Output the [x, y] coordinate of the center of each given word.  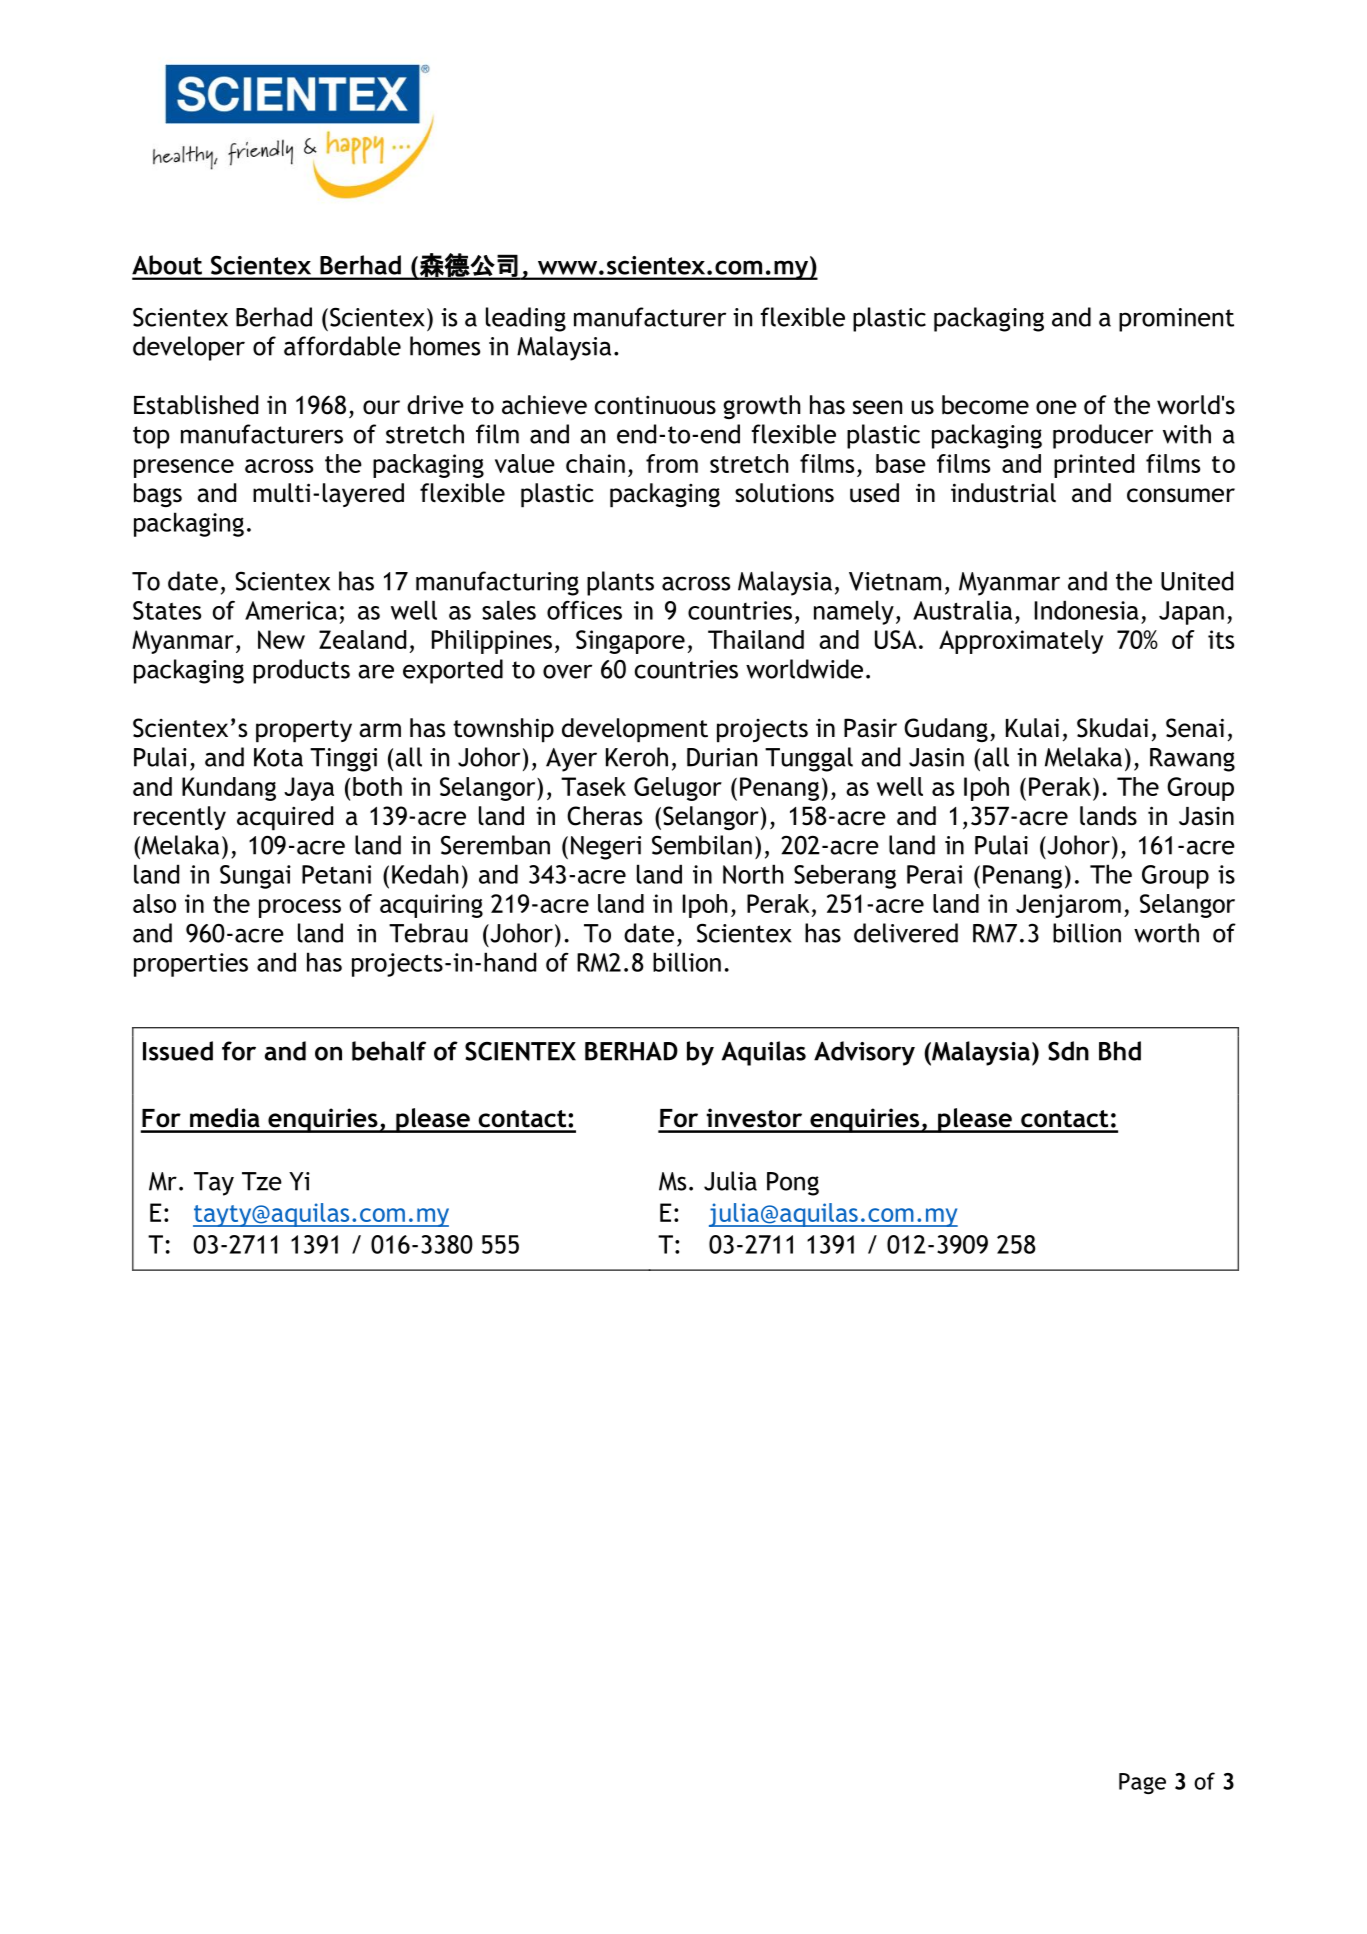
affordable [342, 346]
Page [1142, 1783]
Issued [178, 1051]
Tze [262, 1181]
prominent [1176, 320]
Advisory [864, 1053]
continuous [655, 405]
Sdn [1068, 1051]
